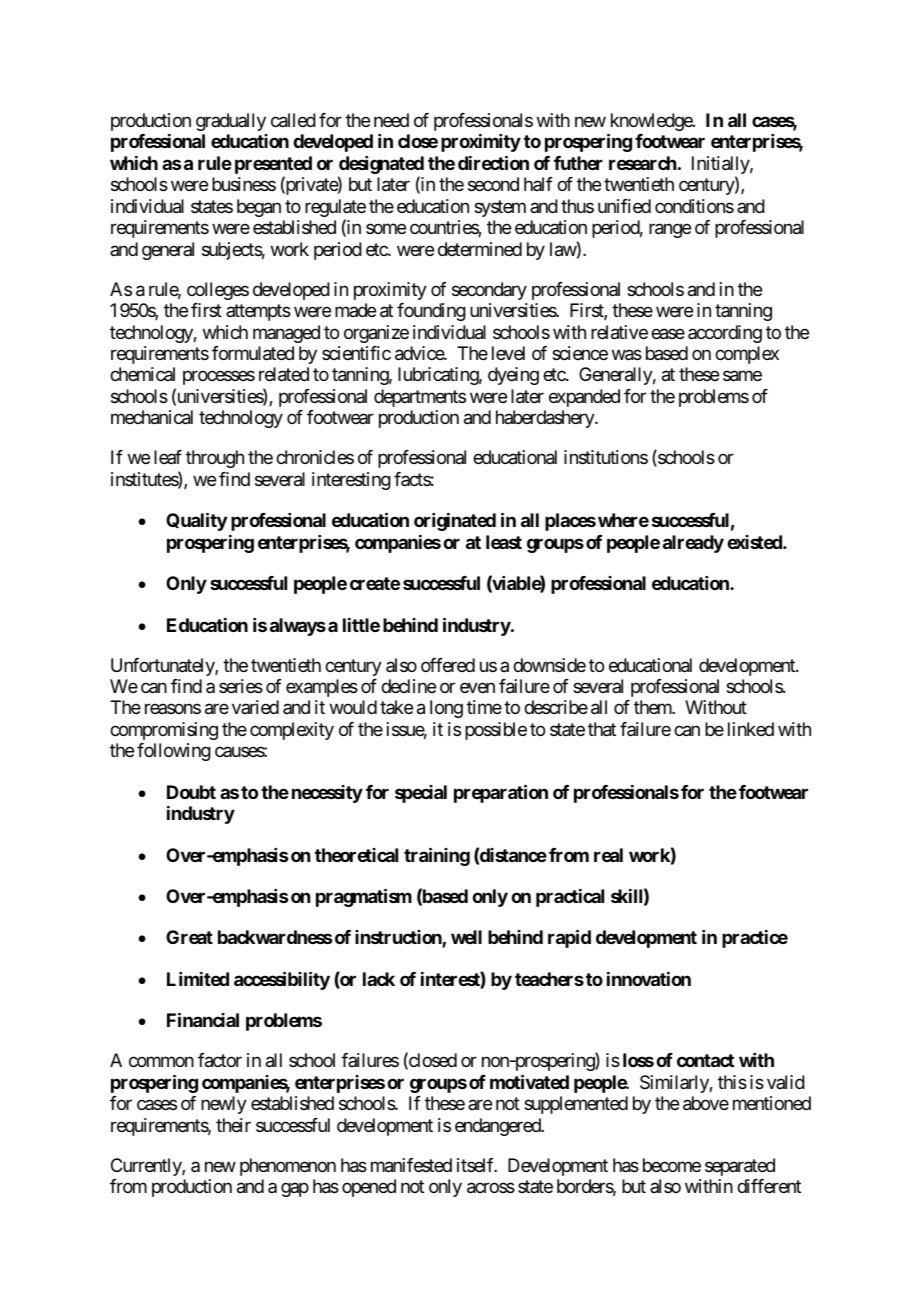 The height and width of the document is (1308, 924). What do you see at coordinates (751, 729) in the document?
I see `linked` at bounding box center [751, 729].
